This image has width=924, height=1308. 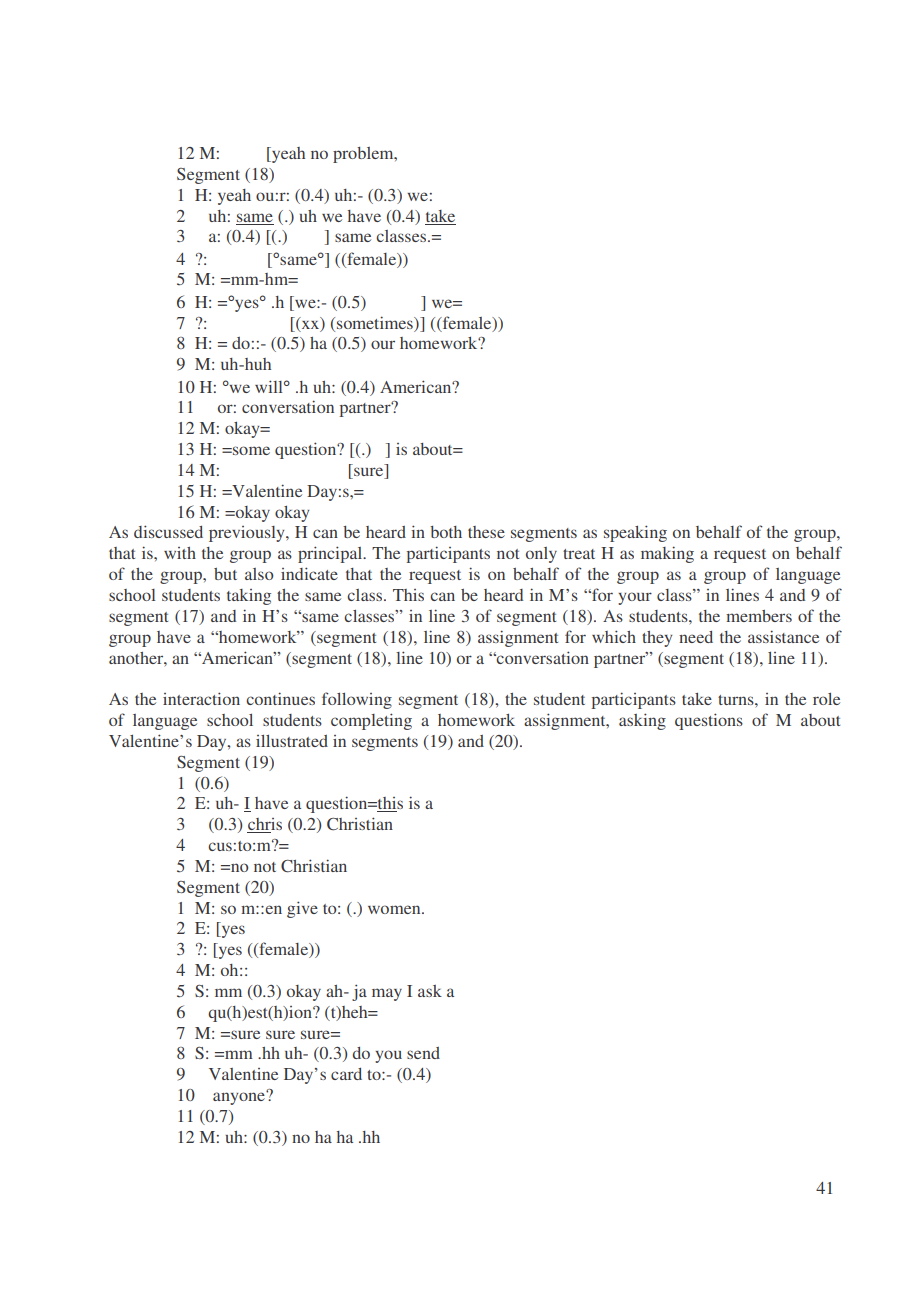 I want to click on speaking, so click(x=635, y=533).
